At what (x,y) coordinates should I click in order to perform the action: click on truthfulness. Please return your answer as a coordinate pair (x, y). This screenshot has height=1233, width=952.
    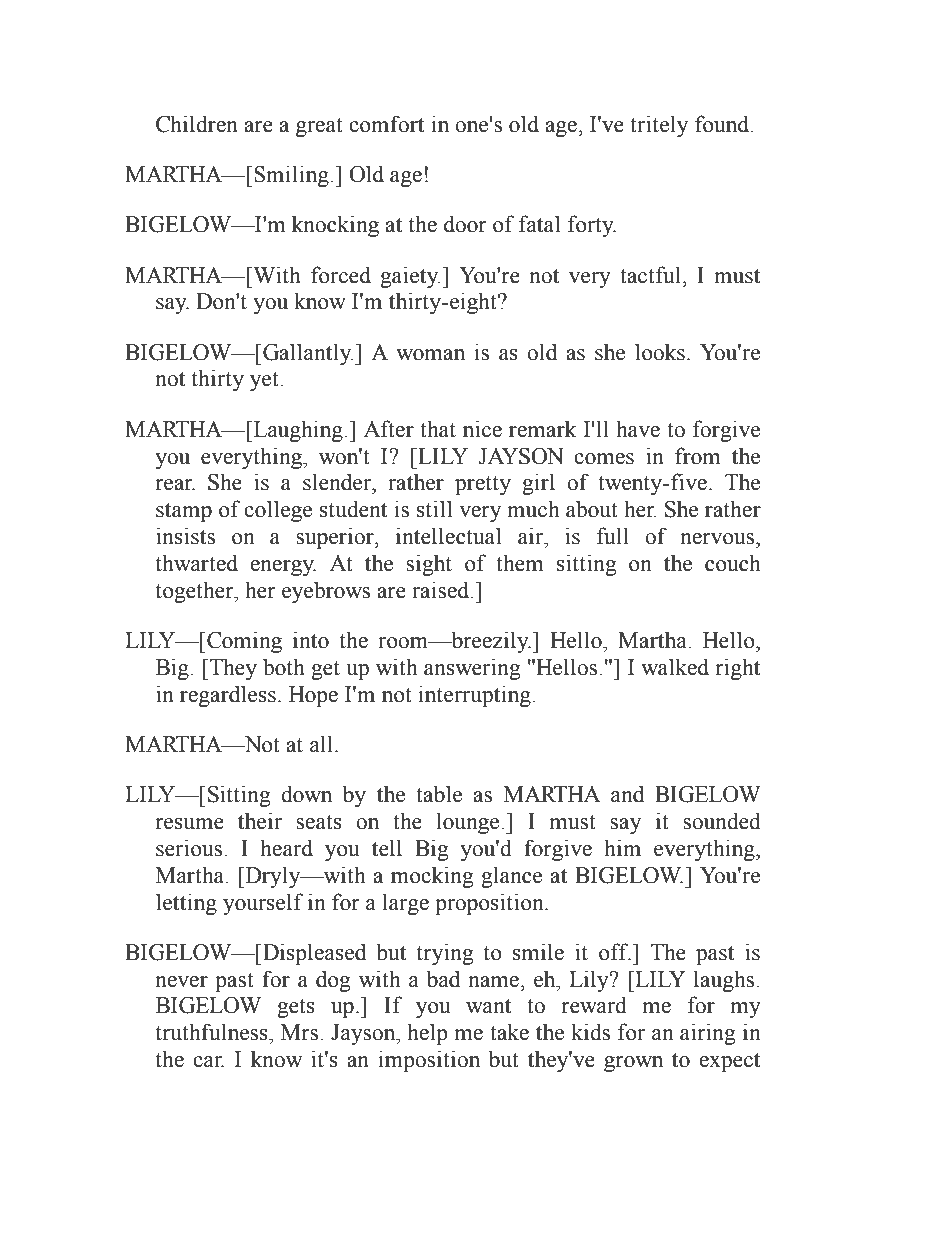
    Looking at the image, I should click on (213, 1032).
